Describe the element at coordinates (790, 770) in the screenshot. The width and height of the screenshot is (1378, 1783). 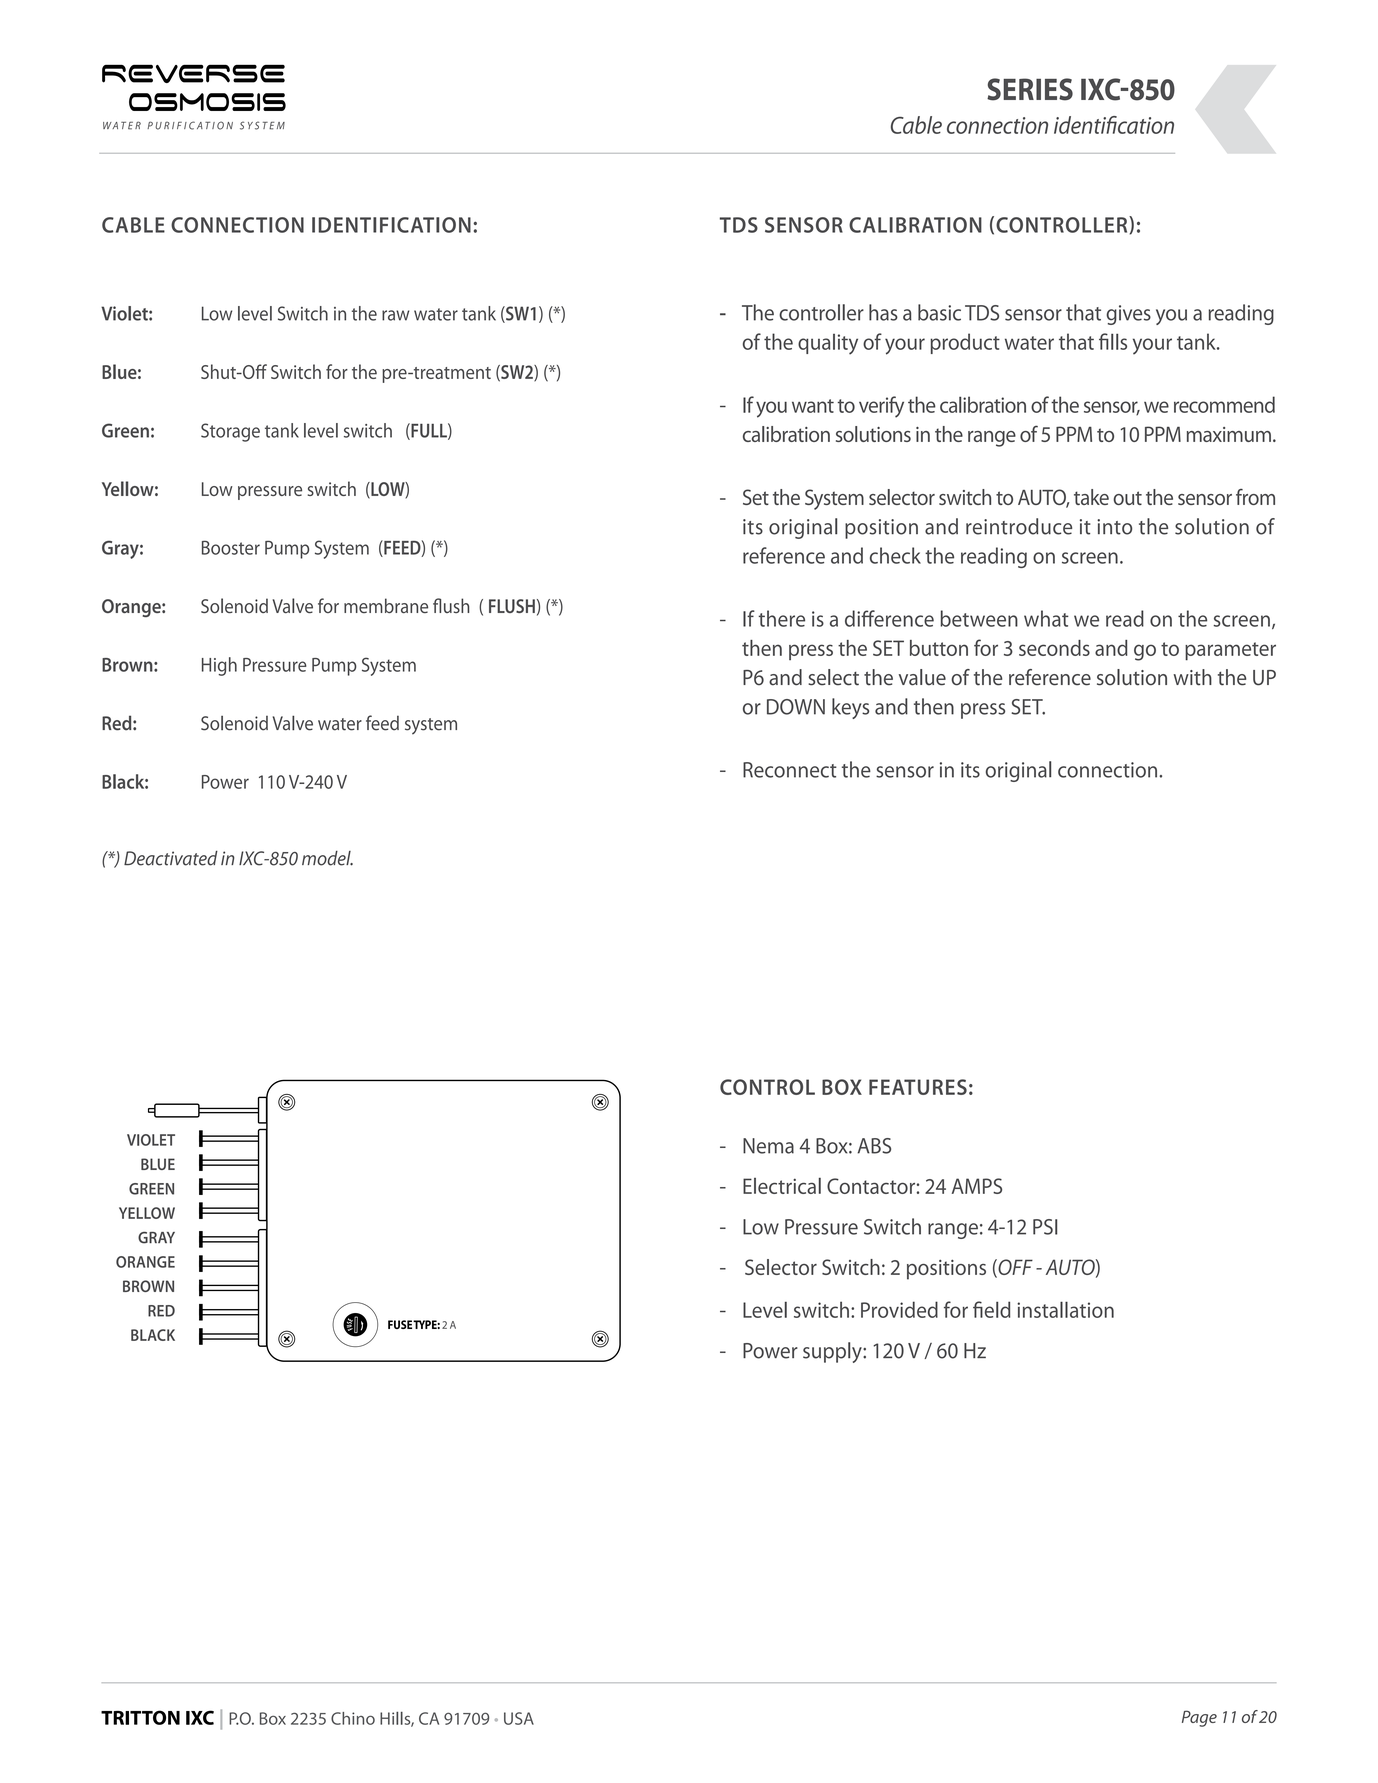
I see `Reconnect` at that location.
